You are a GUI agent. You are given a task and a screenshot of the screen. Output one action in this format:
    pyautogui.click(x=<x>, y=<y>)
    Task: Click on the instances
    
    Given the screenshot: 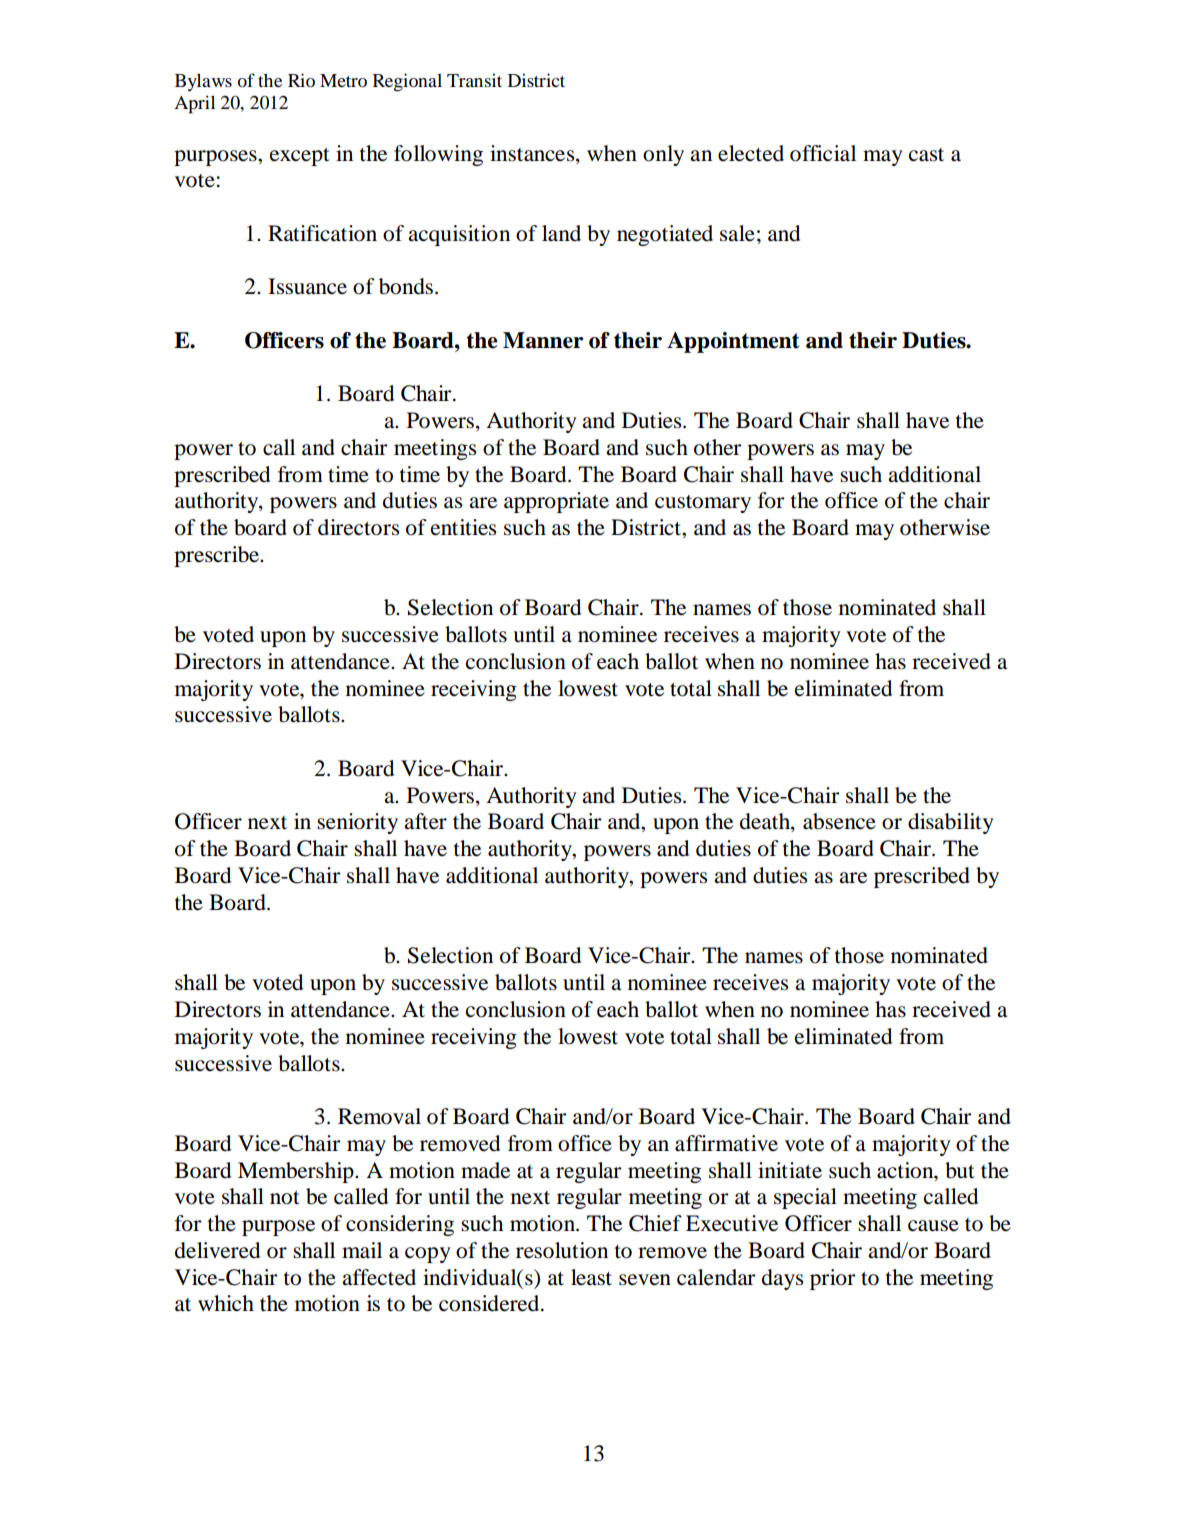 What is the action you would take?
    pyautogui.click(x=533, y=153)
